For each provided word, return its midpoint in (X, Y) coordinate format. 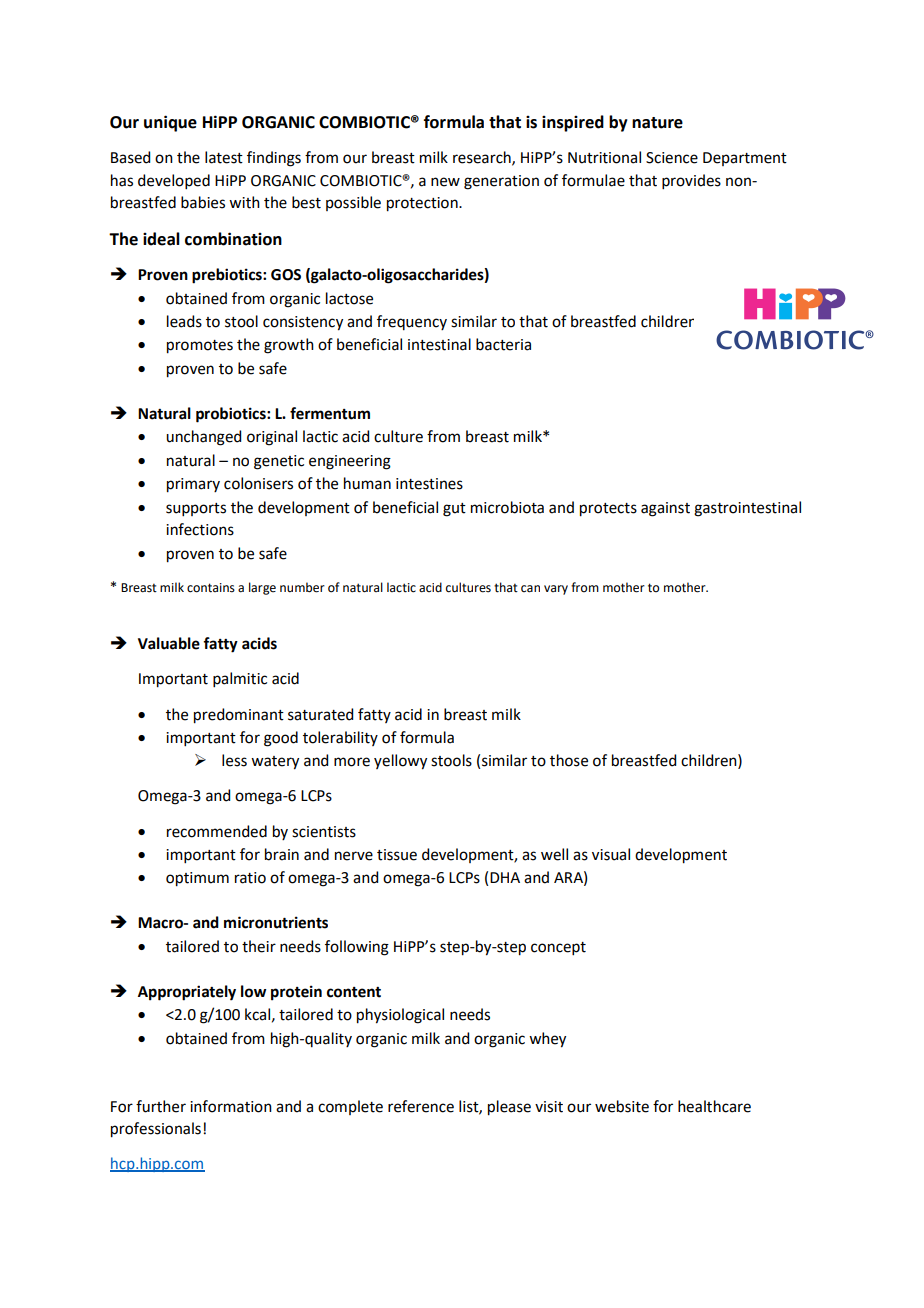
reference (421, 1106)
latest (224, 157)
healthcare (714, 1106)
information (231, 1106)
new (445, 182)
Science (672, 158)
